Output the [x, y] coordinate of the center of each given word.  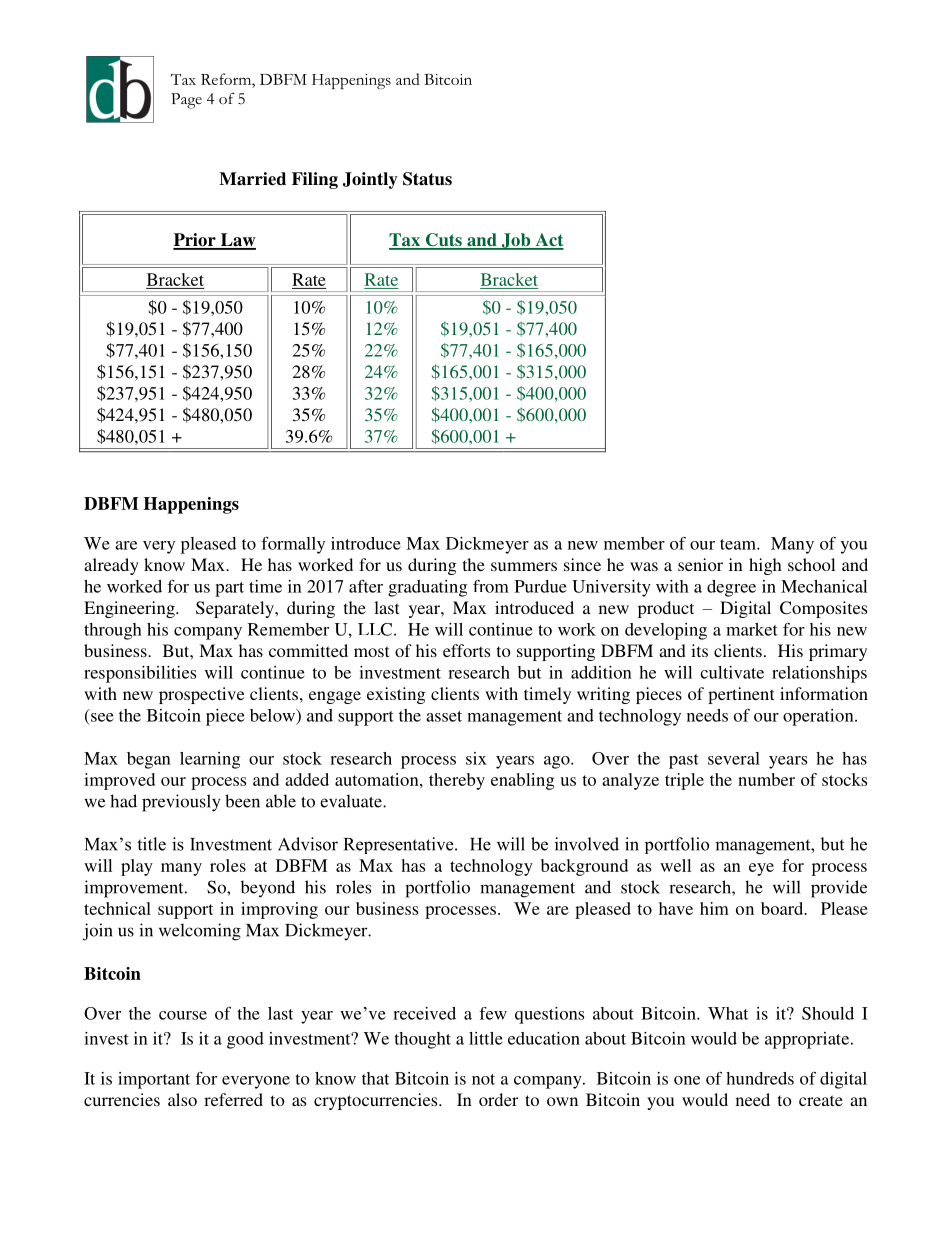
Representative [400, 845]
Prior [195, 241]
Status [427, 179]
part [229, 589]
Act [548, 241]
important [154, 1080]
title [151, 844]
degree [731, 588]
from [491, 586]
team [739, 544]
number [766, 779]
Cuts [443, 241]
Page [186, 101]
